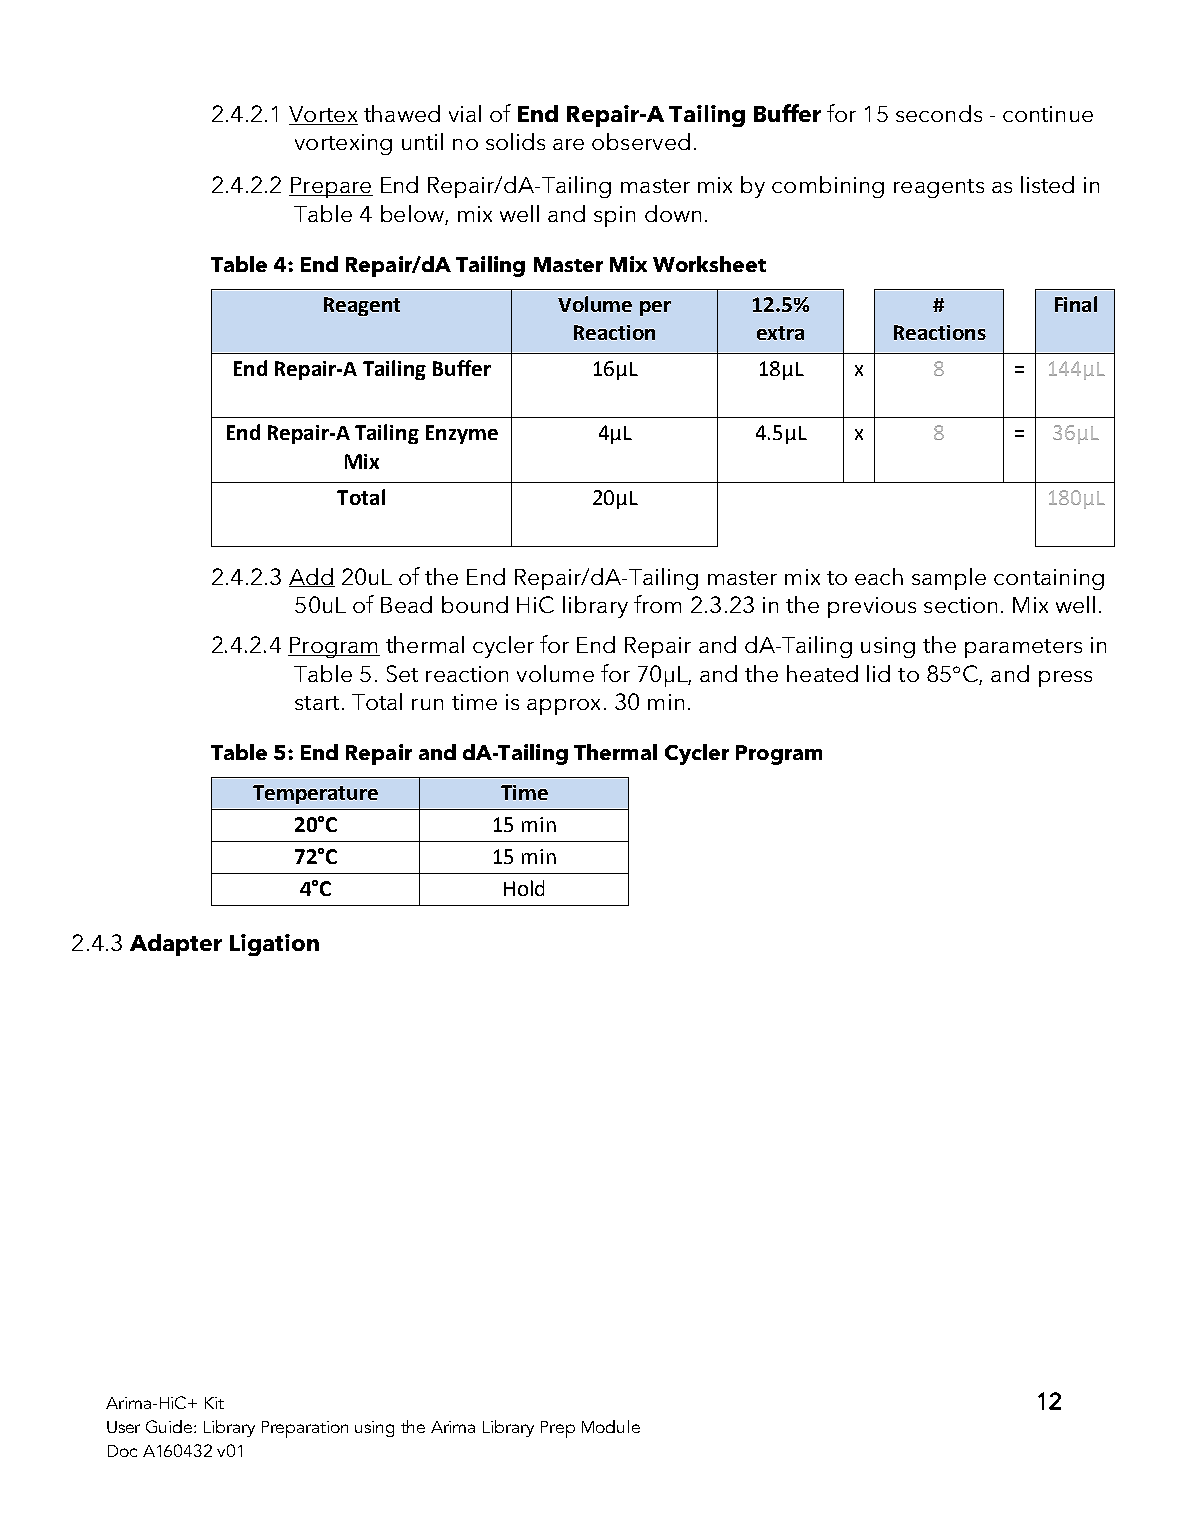 Image resolution: width=1183 pixels, height=1531 pixels. Describe the element at coordinates (315, 794) in the document. I see `Temperature` at that location.
